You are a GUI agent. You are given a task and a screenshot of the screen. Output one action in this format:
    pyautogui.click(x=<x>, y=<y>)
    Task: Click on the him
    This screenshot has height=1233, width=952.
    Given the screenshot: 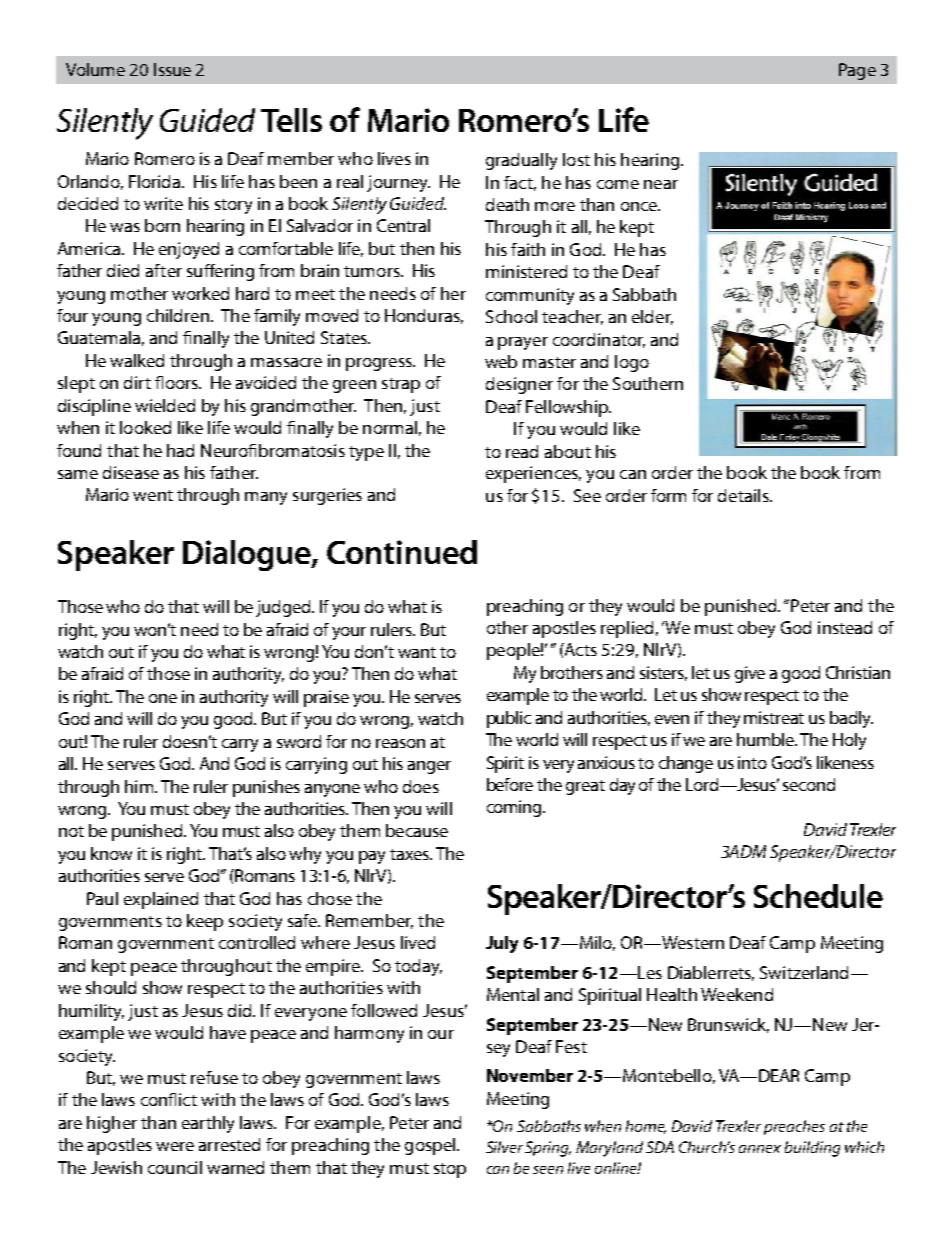 What is the action you would take?
    pyautogui.click(x=139, y=786)
